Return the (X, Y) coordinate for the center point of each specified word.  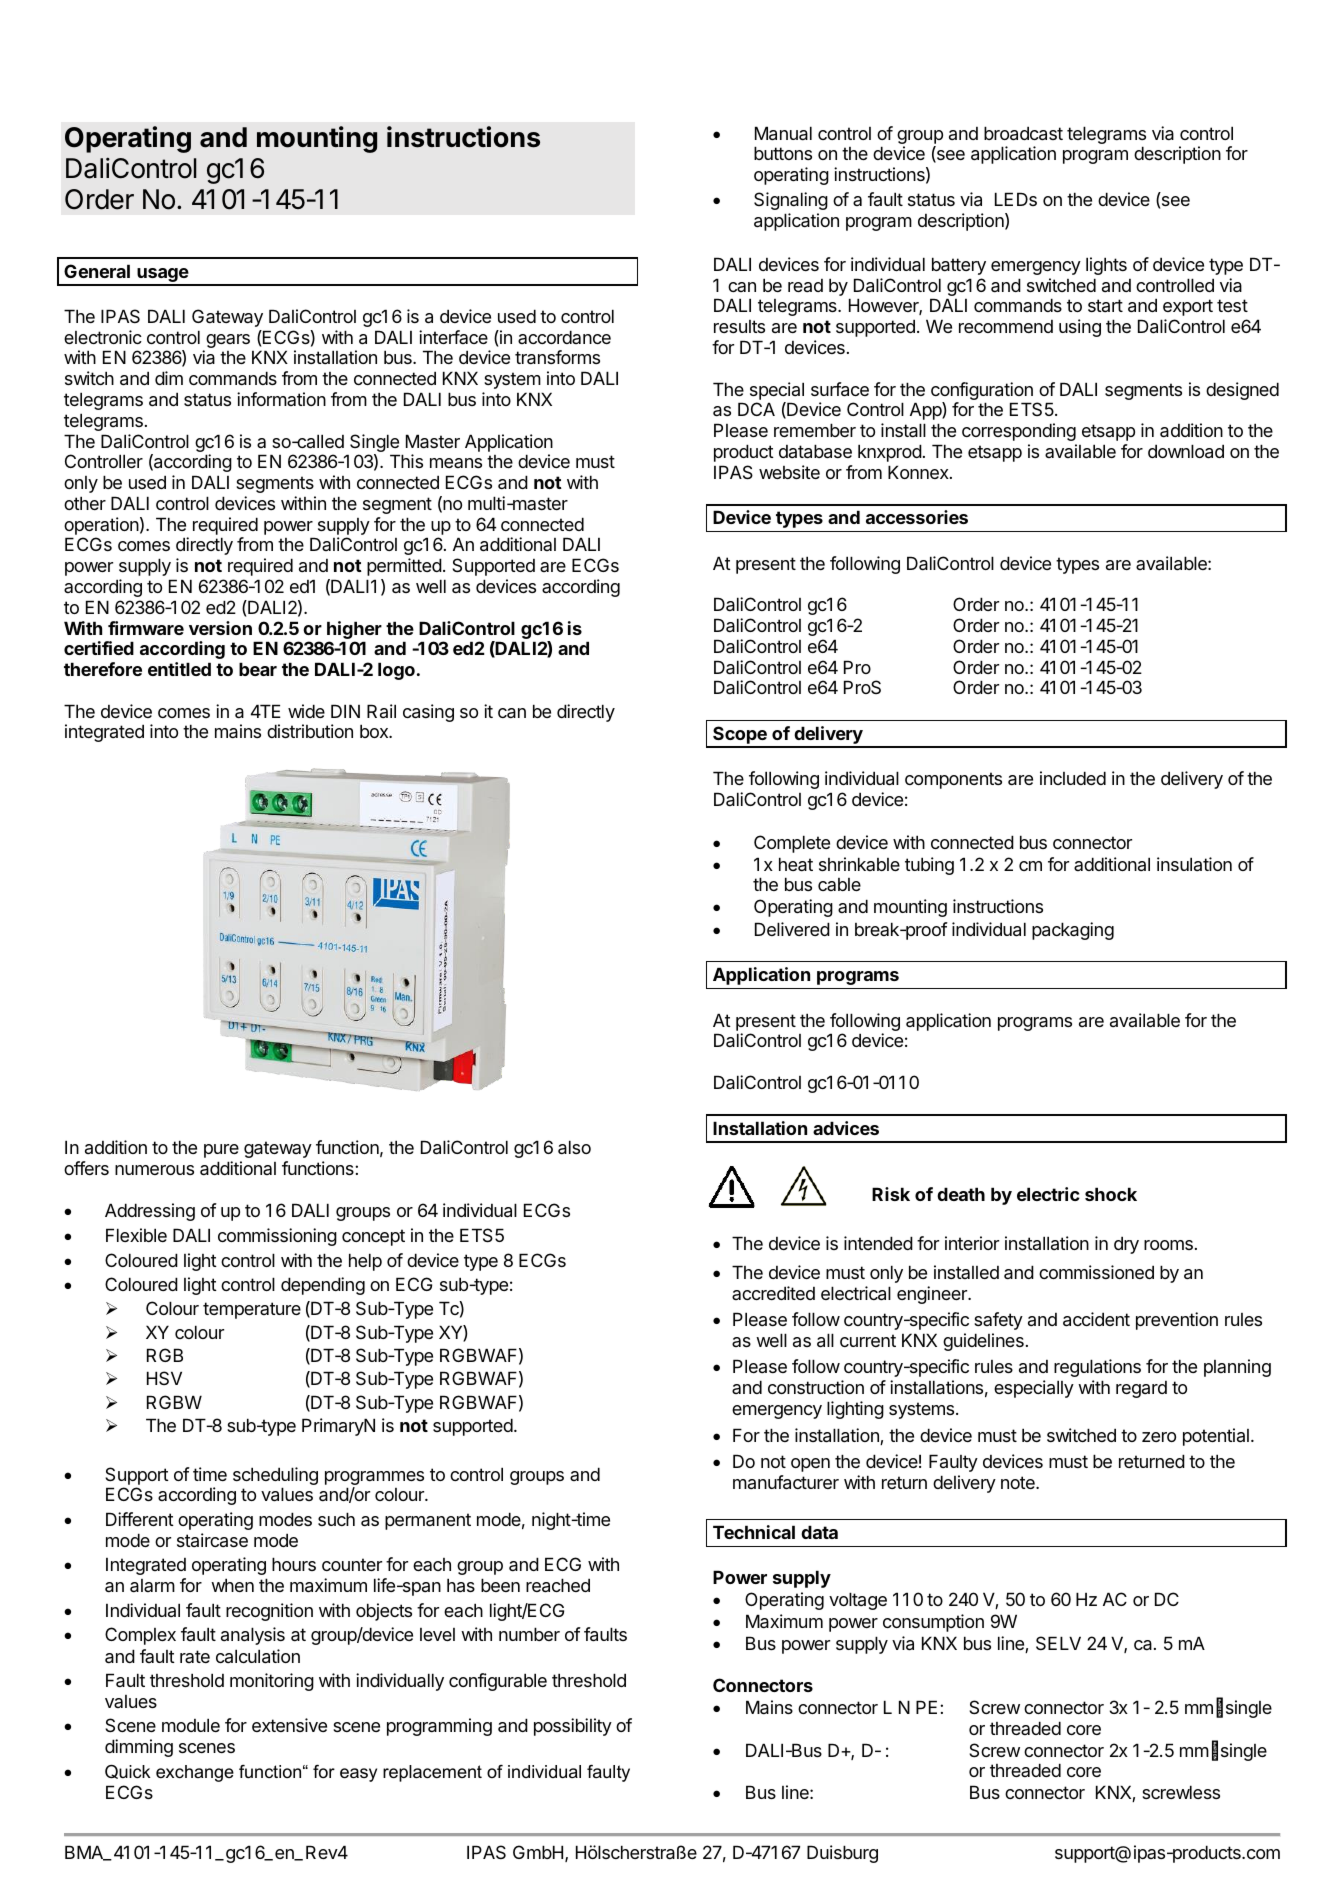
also (574, 1147)
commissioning (277, 1237)
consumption (933, 1623)
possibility (573, 1727)
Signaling (791, 201)
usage (163, 276)
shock (1111, 1194)
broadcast (1023, 133)
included (1073, 778)
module (191, 1725)
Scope (740, 736)
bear (258, 669)
